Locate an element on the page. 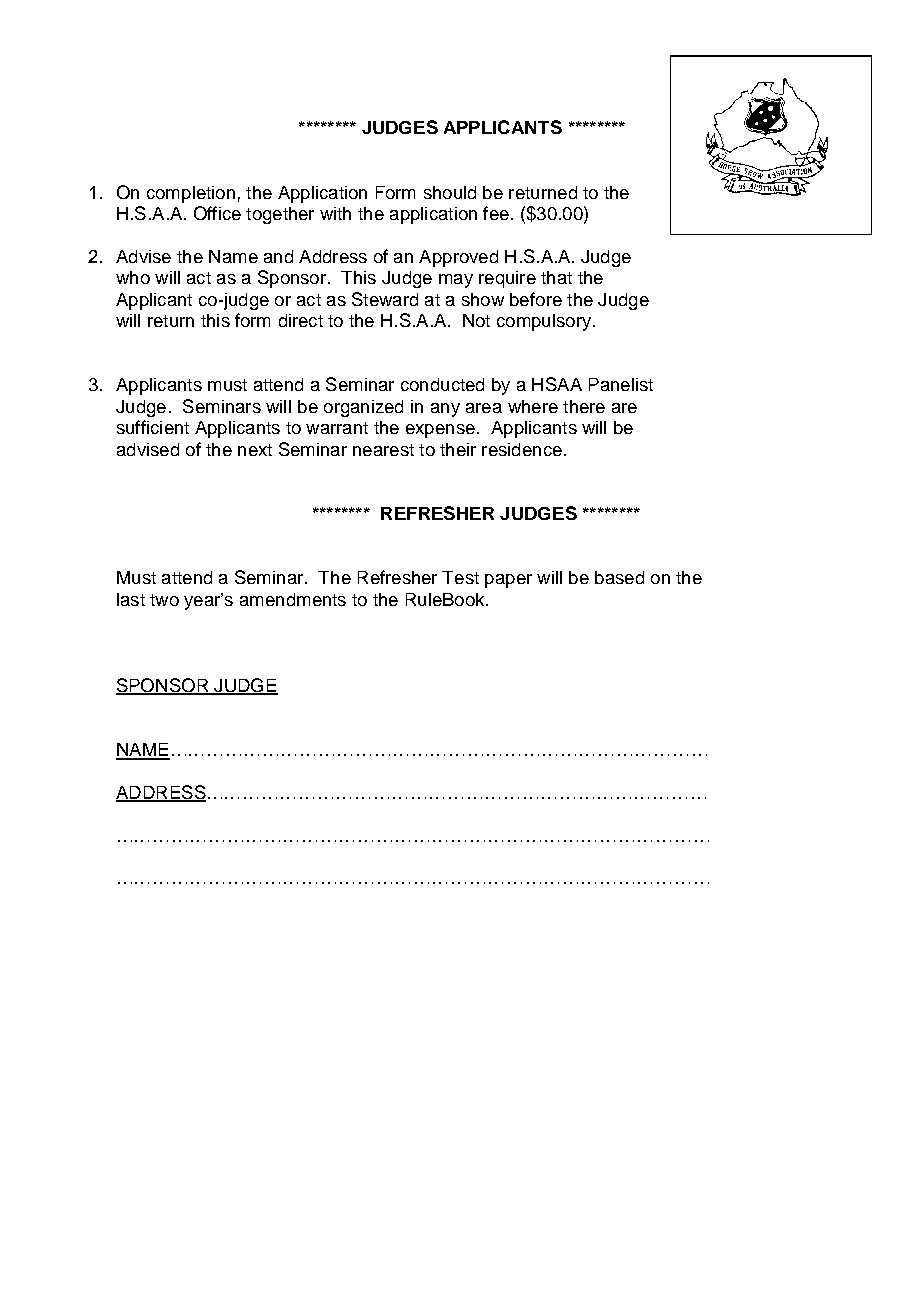 Image resolution: width=924 pixels, height=1308 pixels. two is located at coordinates (164, 600).
